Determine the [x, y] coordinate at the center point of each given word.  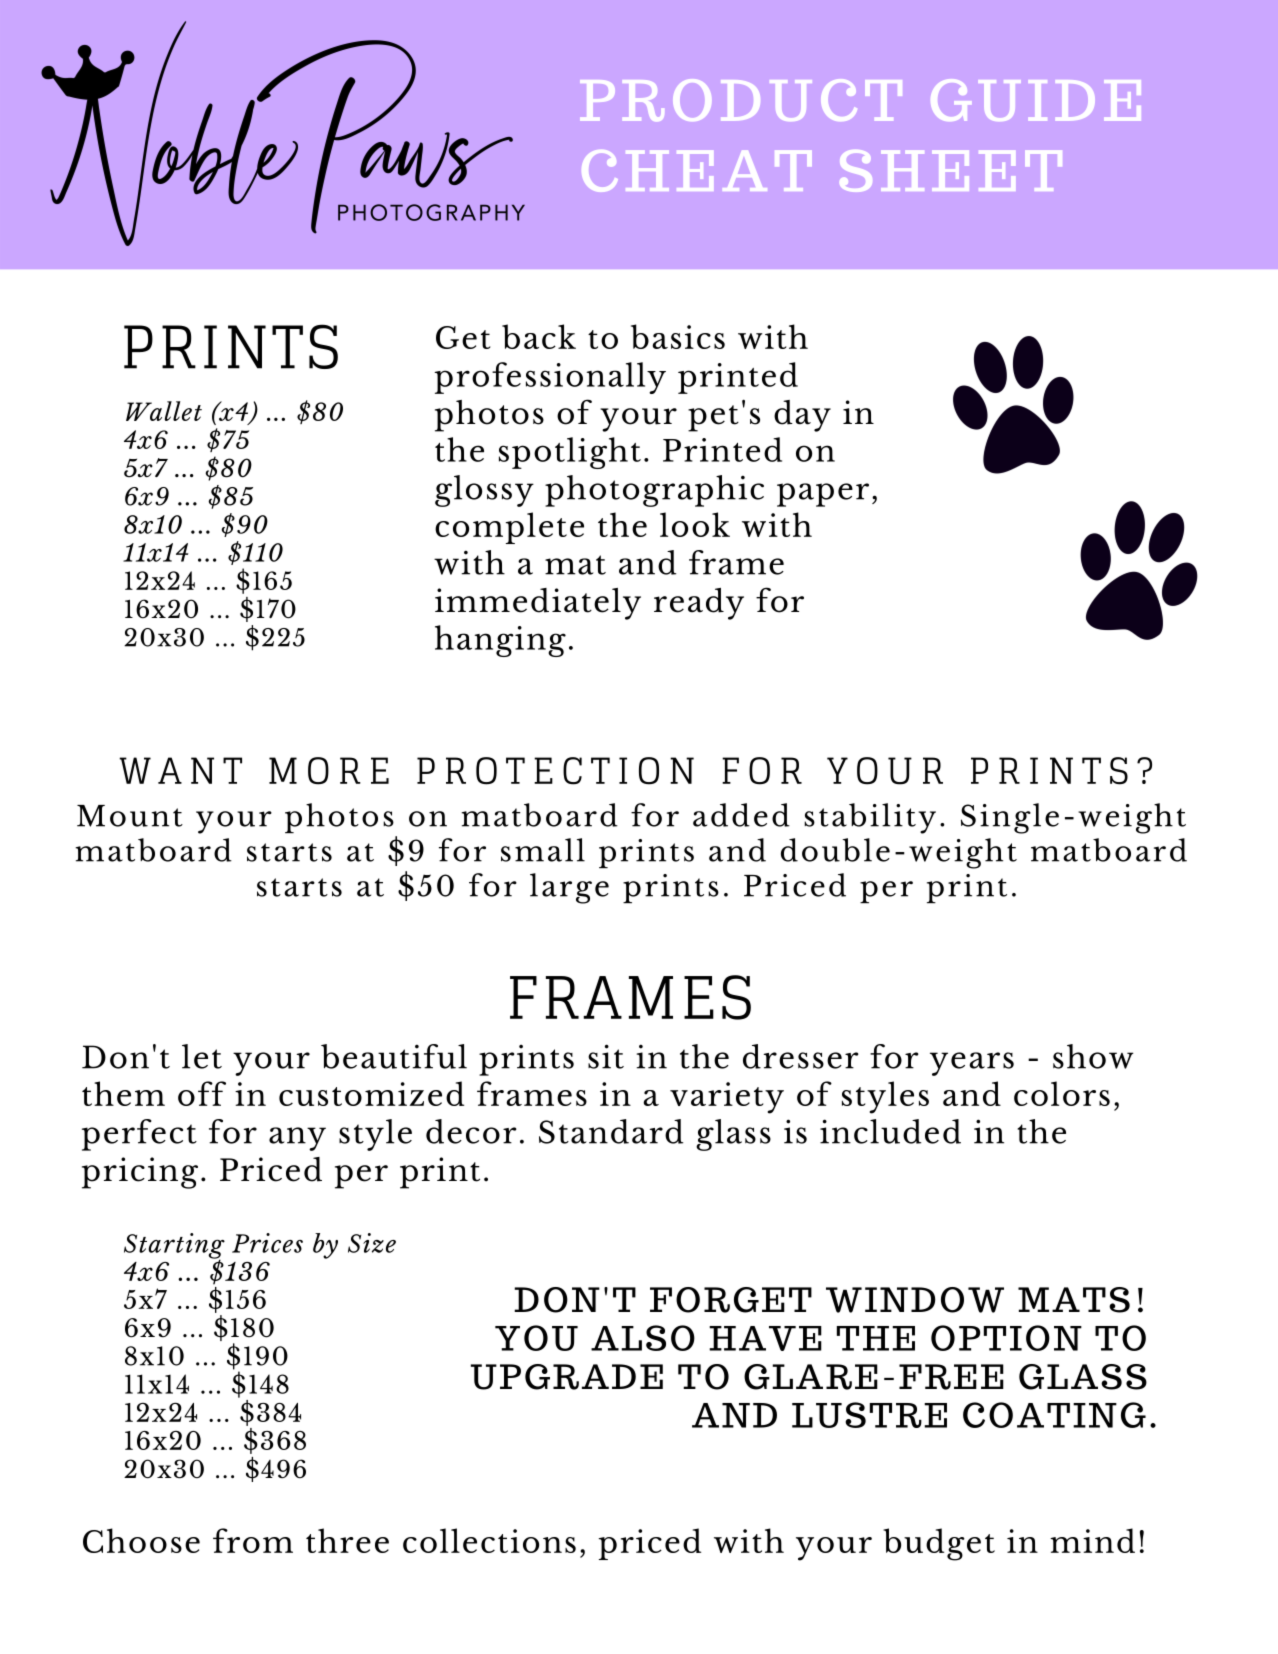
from [253, 1540]
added [741, 815]
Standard [611, 1131]
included [890, 1131]
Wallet [164, 411]
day [802, 416]
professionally [550, 378]
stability [870, 818]
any [297, 1139]
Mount [130, 816]
